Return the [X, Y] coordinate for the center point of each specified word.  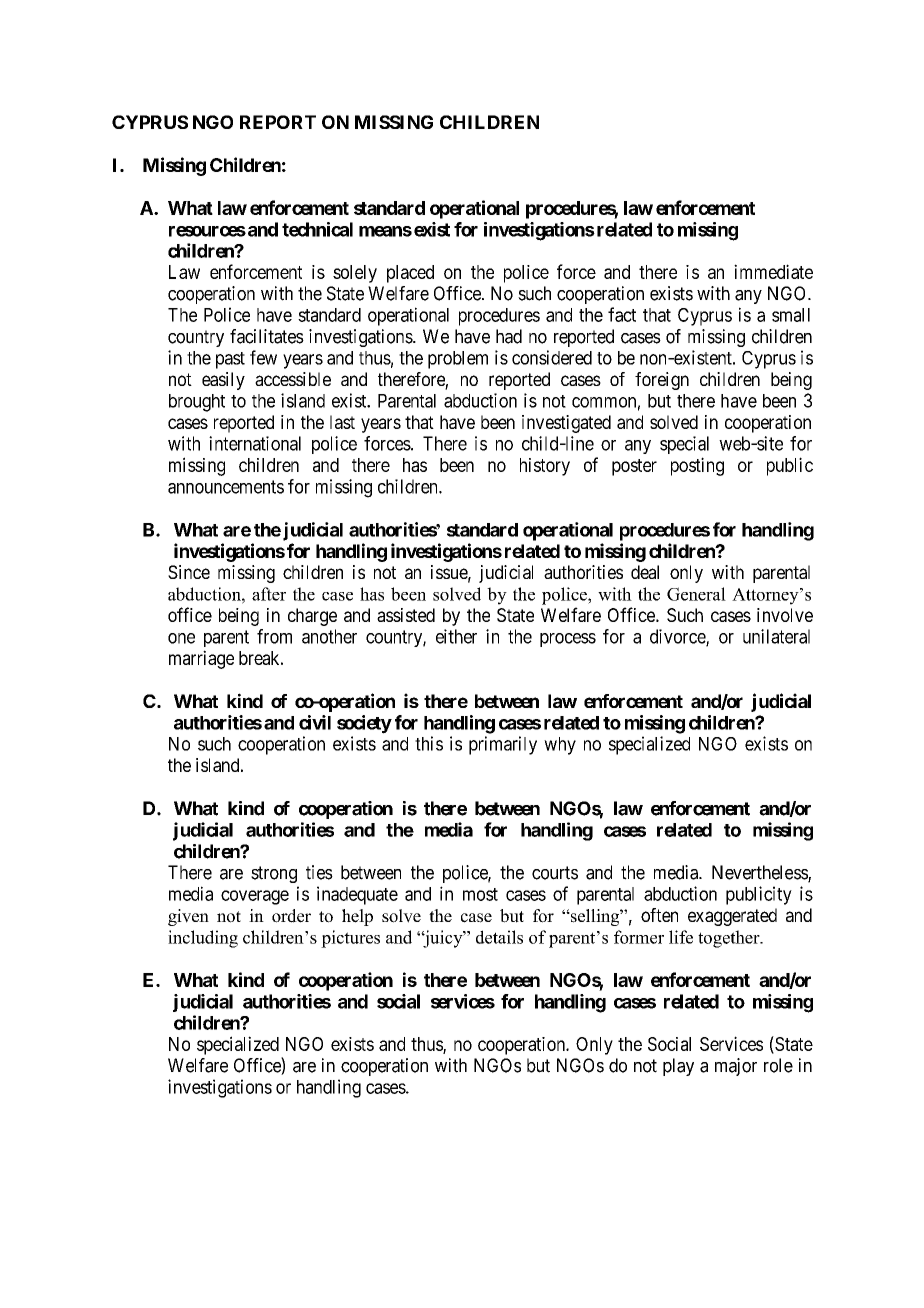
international [255, 443]
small [791, 315]
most [480, 894]
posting [697, 466]
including [203, 939]
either [456, 636]
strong [274, 874]
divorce [678, 637]
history [545, 467]
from [274, 636]
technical [317, 229]
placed [410, 274]
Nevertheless [760, 873]
